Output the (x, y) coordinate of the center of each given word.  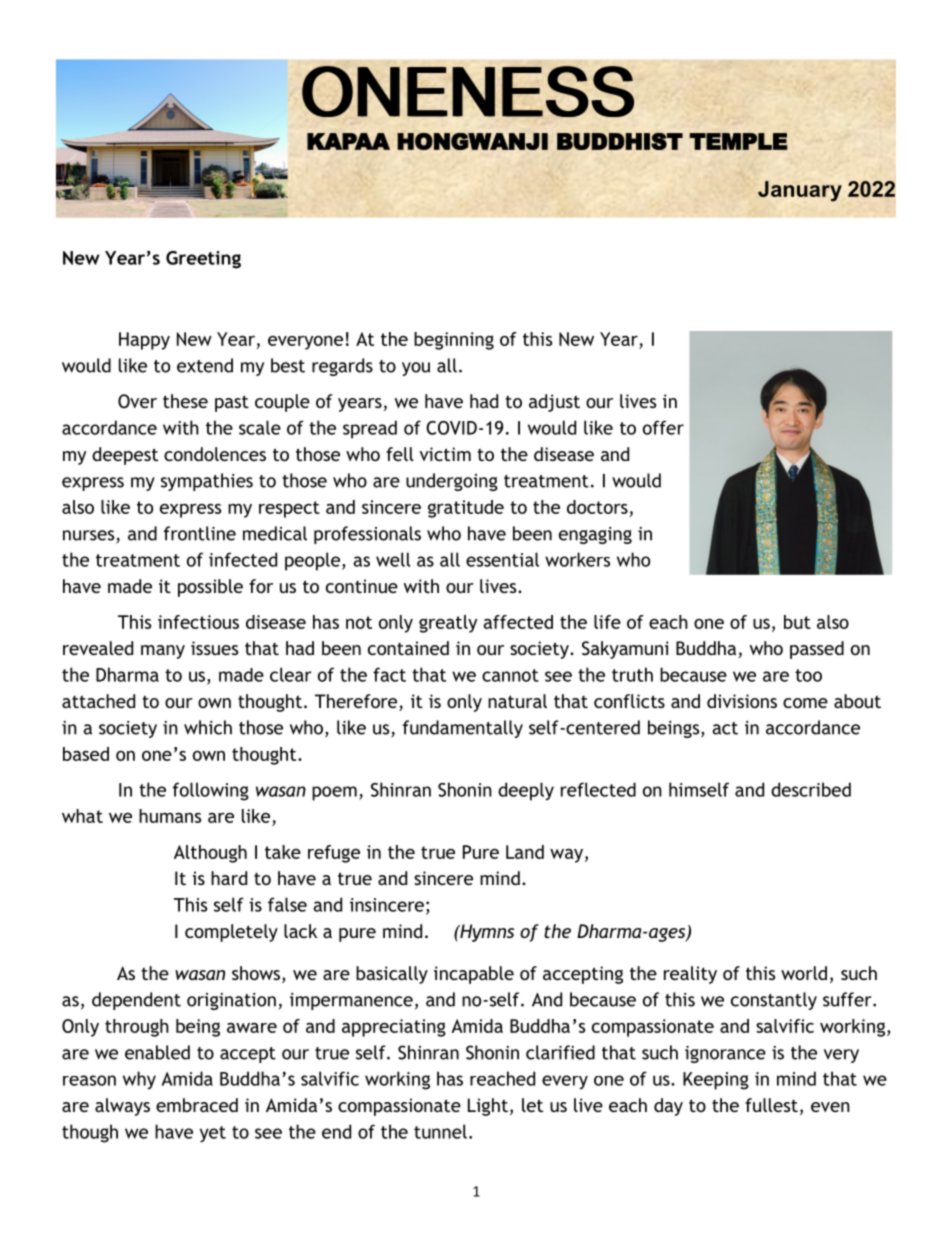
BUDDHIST (620, 141)
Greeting (203, 260)
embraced (197, 1105)
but (797, 622)
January (800, 191)
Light (488, 1107)
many (163, 652)
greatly (448, 624)
